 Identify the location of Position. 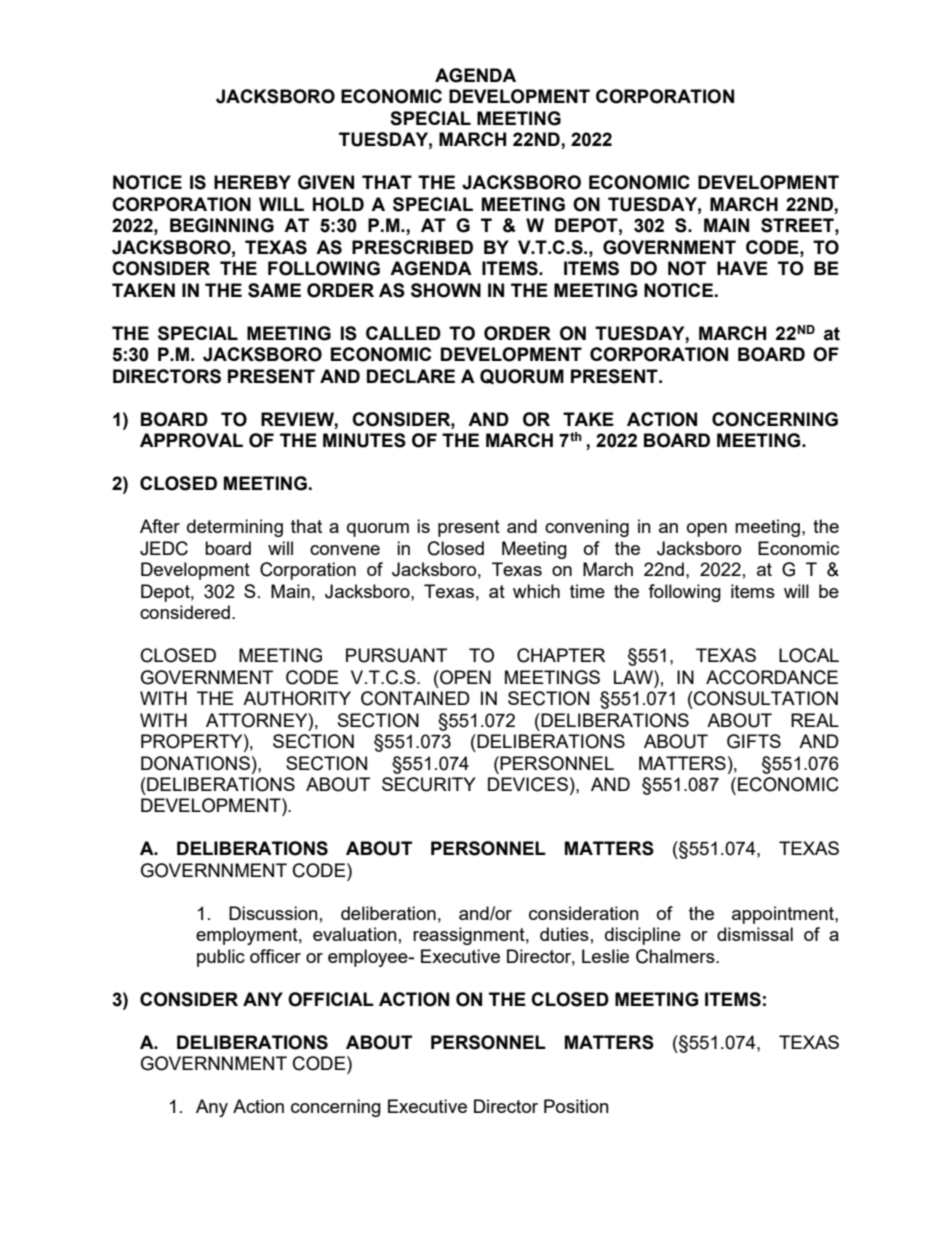
(576, 1106).
